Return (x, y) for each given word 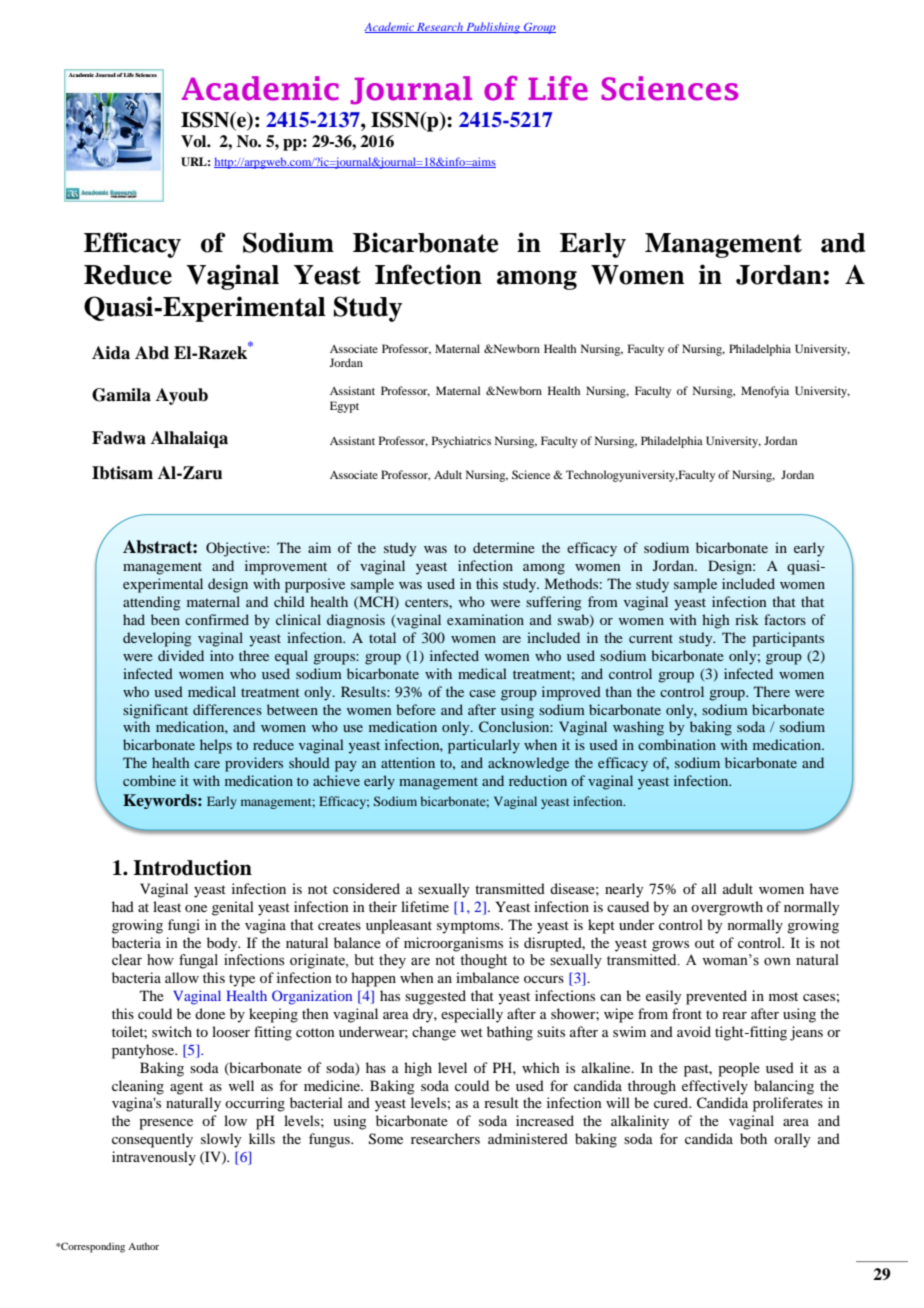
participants (788, 639)
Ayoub (182, 396)
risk (747, 619)
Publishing (493, 28)
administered (528, 1138)
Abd (152, 353)
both (753, 1138)
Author (143, 1246)
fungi (184, 926)
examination (485, 619)
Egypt (344, 407)
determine (504, 547)
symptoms (469, 927)
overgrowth (727, 908)
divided (181, 655)
